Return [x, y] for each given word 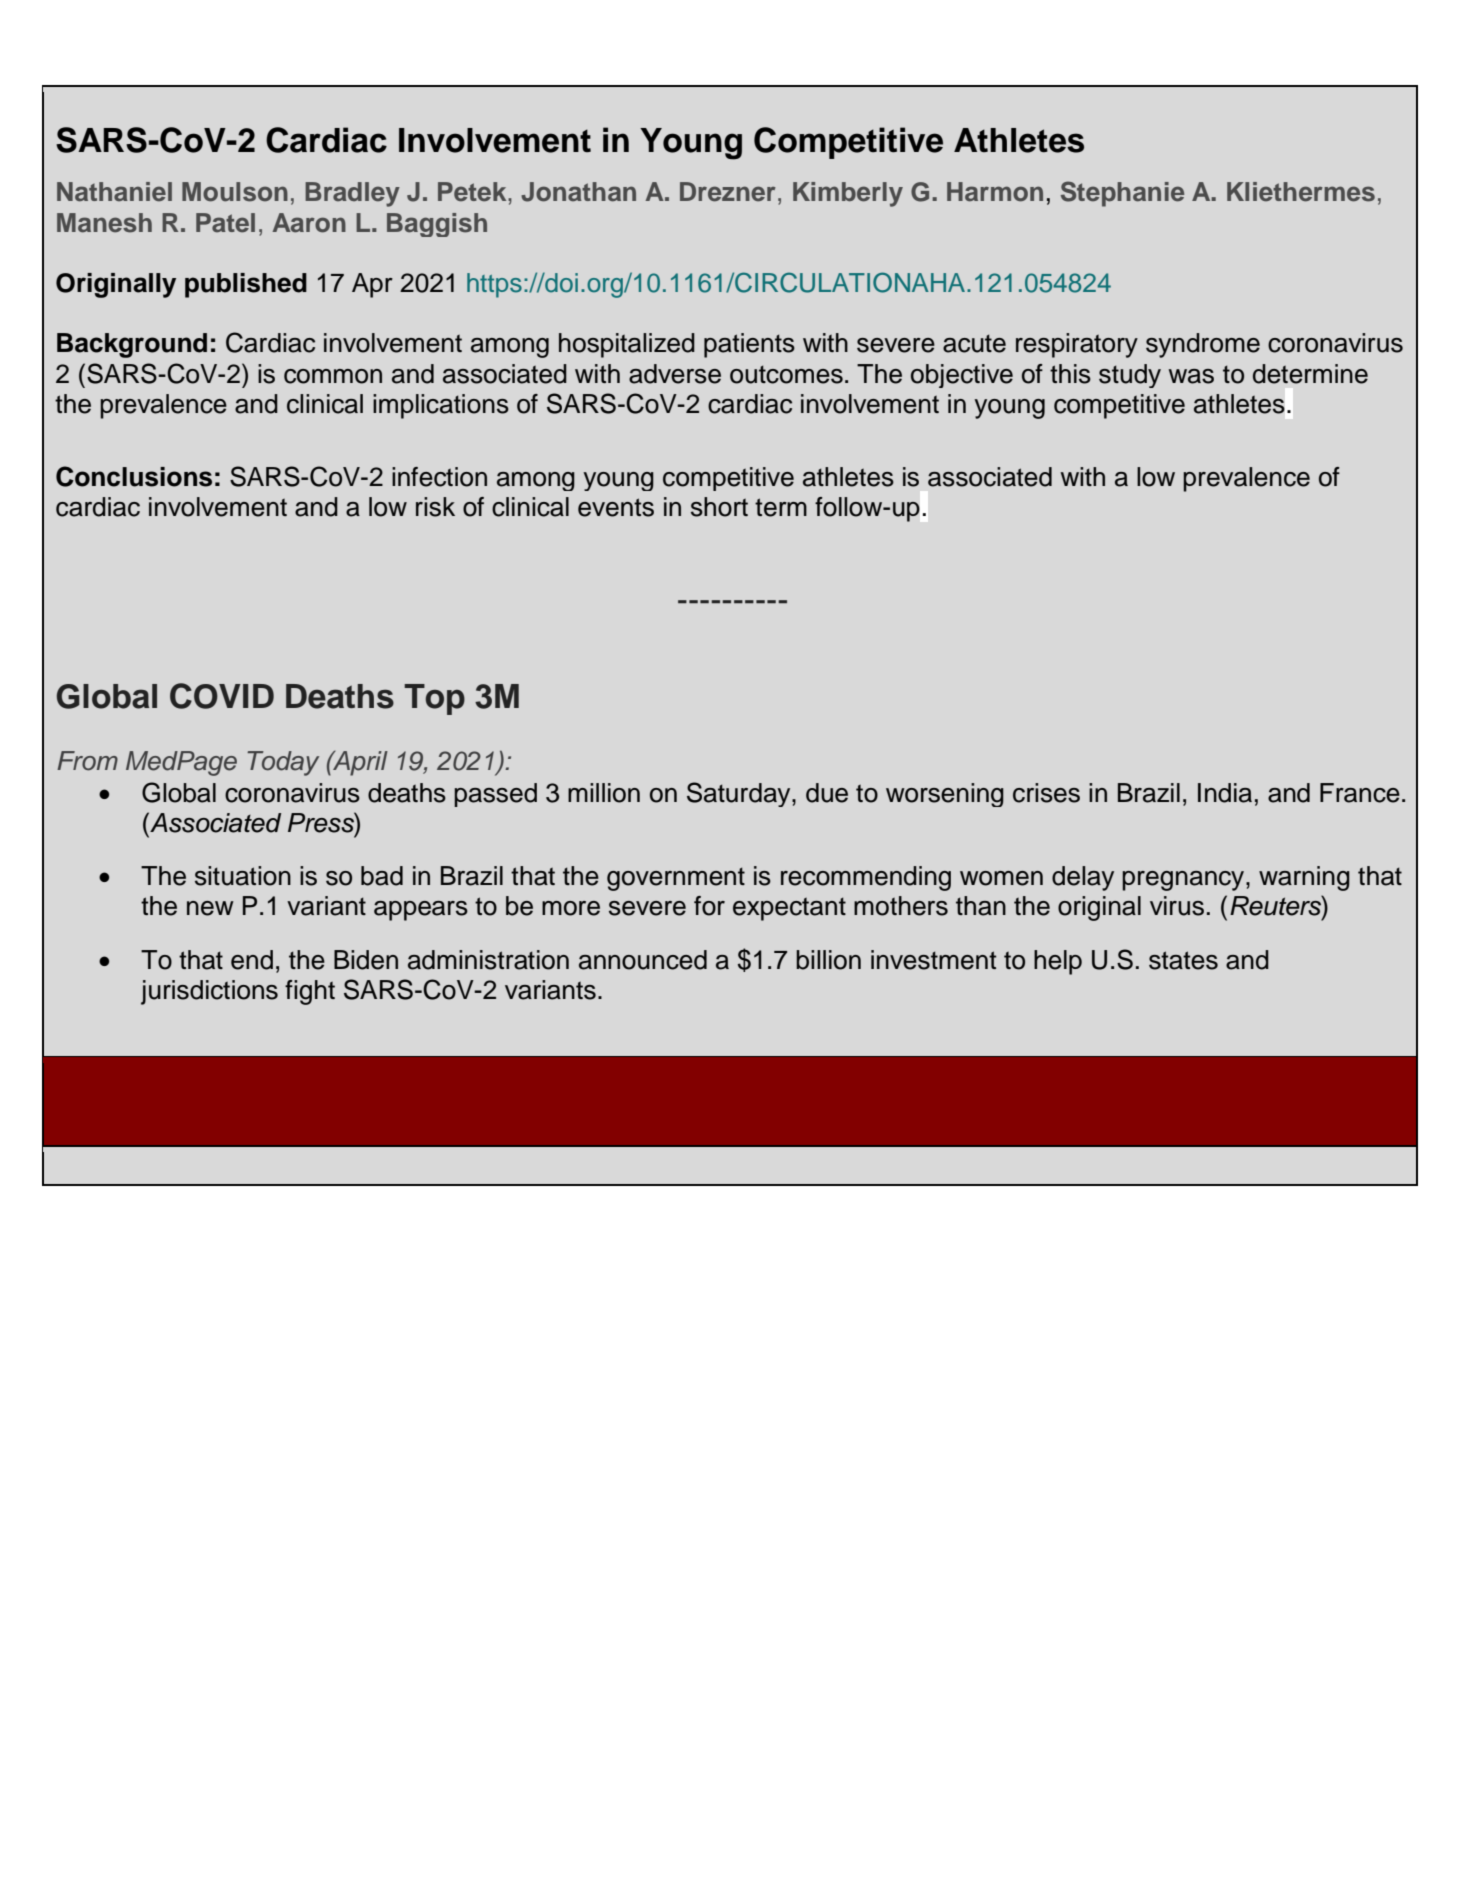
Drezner [728, 192]
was [1191, 376]
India [1225, 793]
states [1183, 960]
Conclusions [134, 476]
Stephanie [1122, 194]
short [719, 507]
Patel [225, 223]
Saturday [740, 794]
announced [643, 960]
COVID [222, 696]
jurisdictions [209, 992]
